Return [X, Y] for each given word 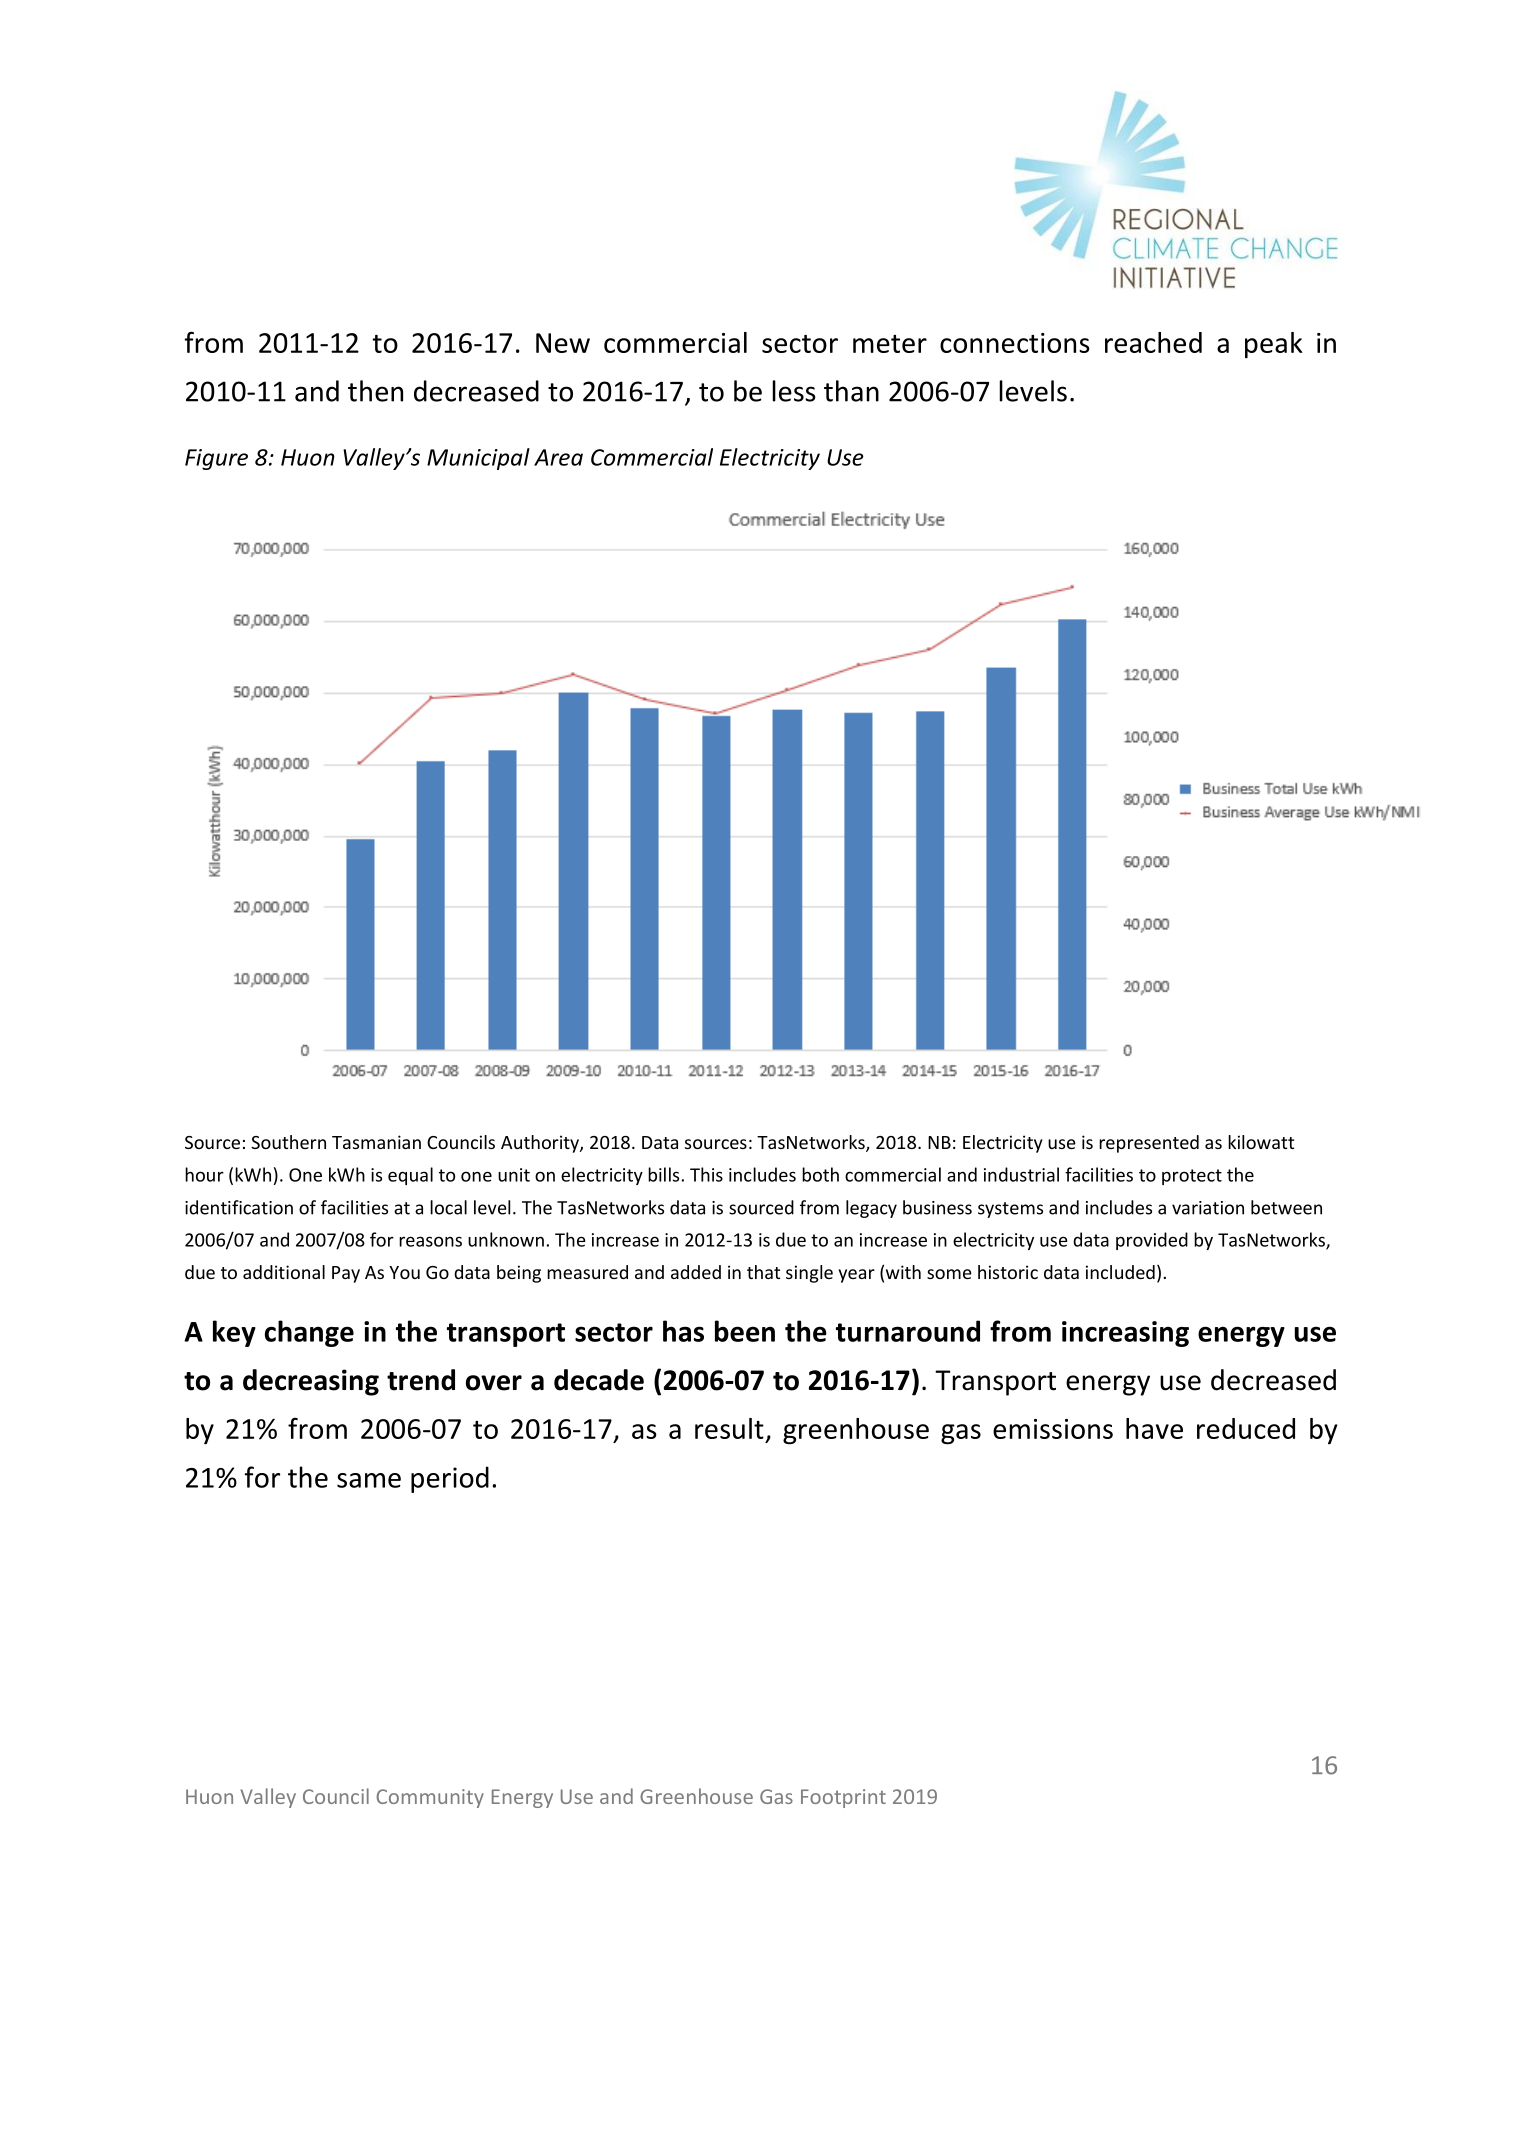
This [706, 1174]
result [729, 1428]
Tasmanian [376, 1142]
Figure [216, 459]
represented [1149, 1144]
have [1154, 1428]
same [369, 1480]
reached [1153, 342]
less [794, 391]
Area [558, 457]
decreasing [311, 1382]
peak [1274, 345]
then [375, 391]
